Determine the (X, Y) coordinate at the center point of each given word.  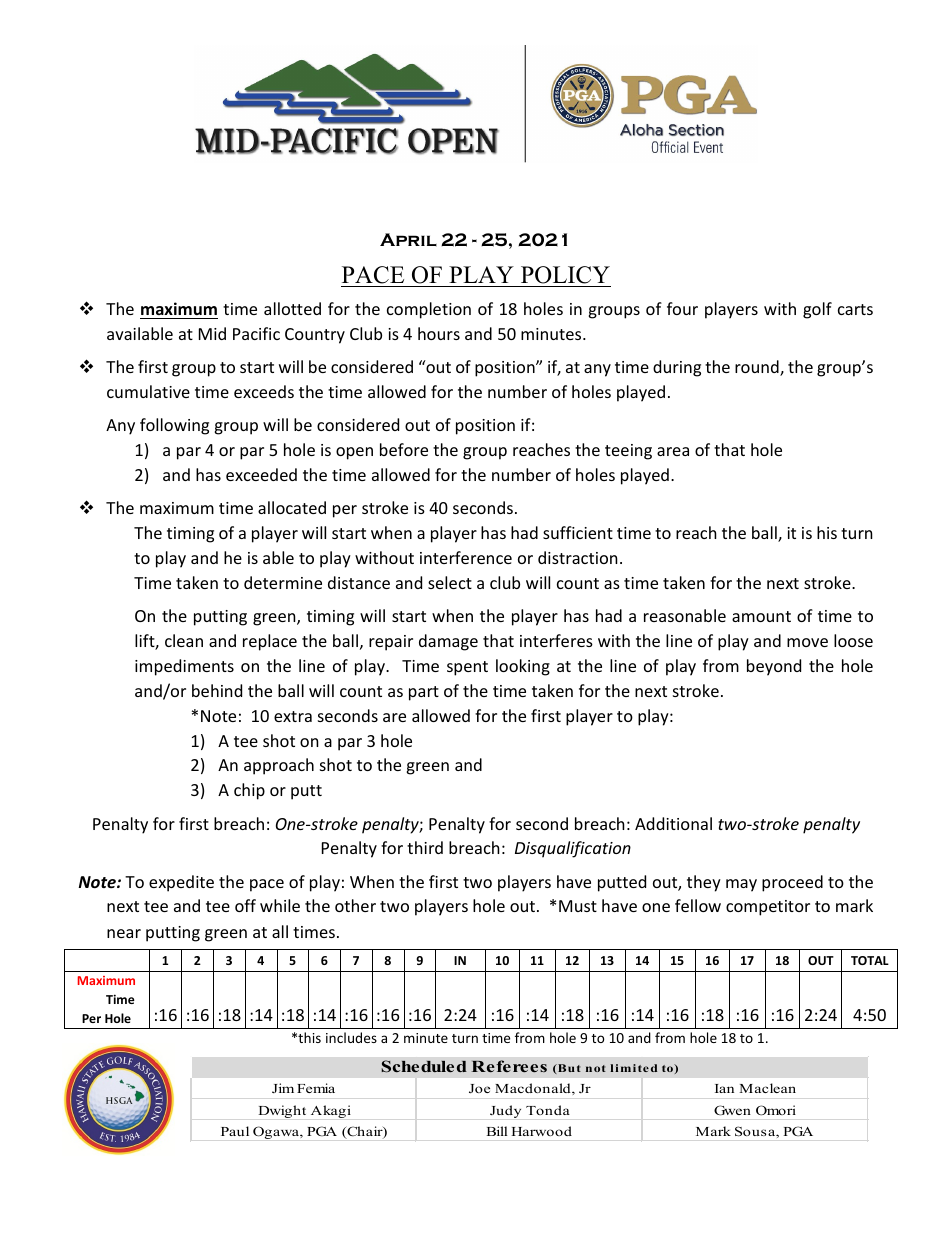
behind (217, 690)
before (404, 449)
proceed (792, 883)
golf (817, 310)
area (673, 451)
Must (578, 906)
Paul (235, 1131)
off (245, 905)
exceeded (261, 474)
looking (523, 667)
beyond (774, 667)
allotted (292, 308)
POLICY (565, 275)
